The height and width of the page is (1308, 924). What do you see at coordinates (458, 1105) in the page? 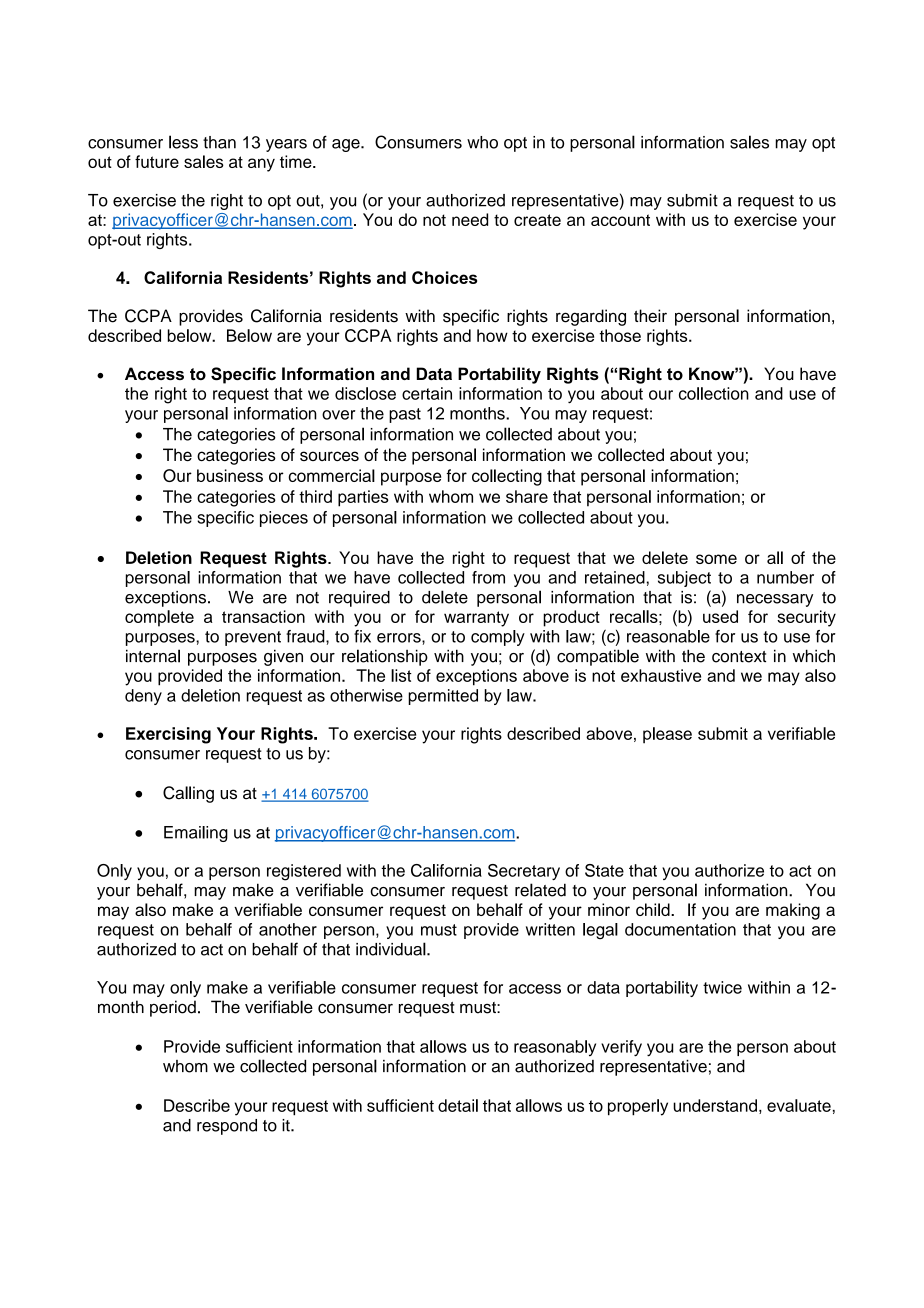
I see `detail` at bounding box center [458, 1105].
